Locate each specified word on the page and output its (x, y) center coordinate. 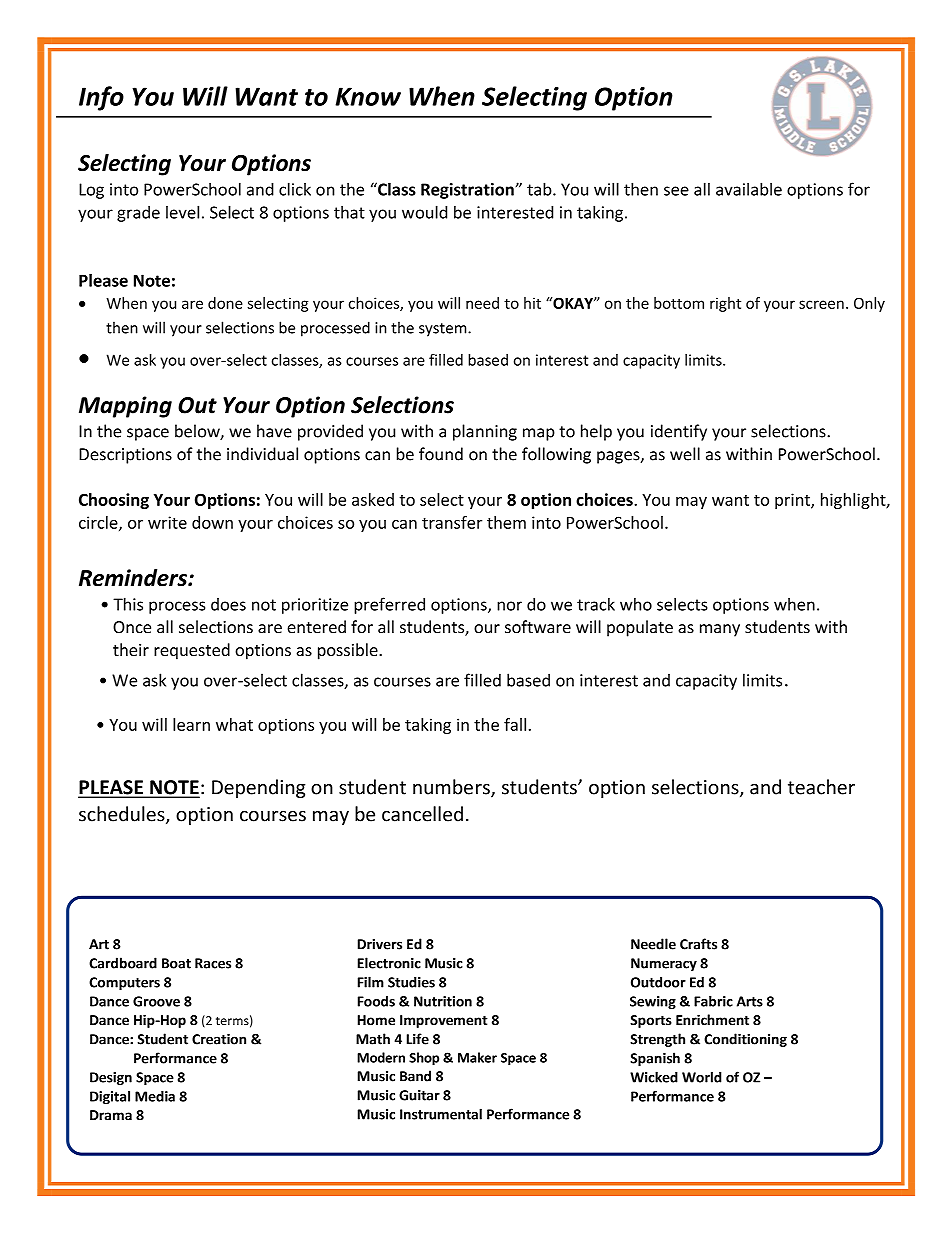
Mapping (125, 407)
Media (155, 1096)
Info (101, 98)
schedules (123, 815)
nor (509, 606)
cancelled (422, 814)
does (228, 604)
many (720, 630)
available (749, 189)
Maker (477, 1057)
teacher (821, 787)
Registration (467, 191)
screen (821, 304)
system (444, 330)
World (702, 1077)
